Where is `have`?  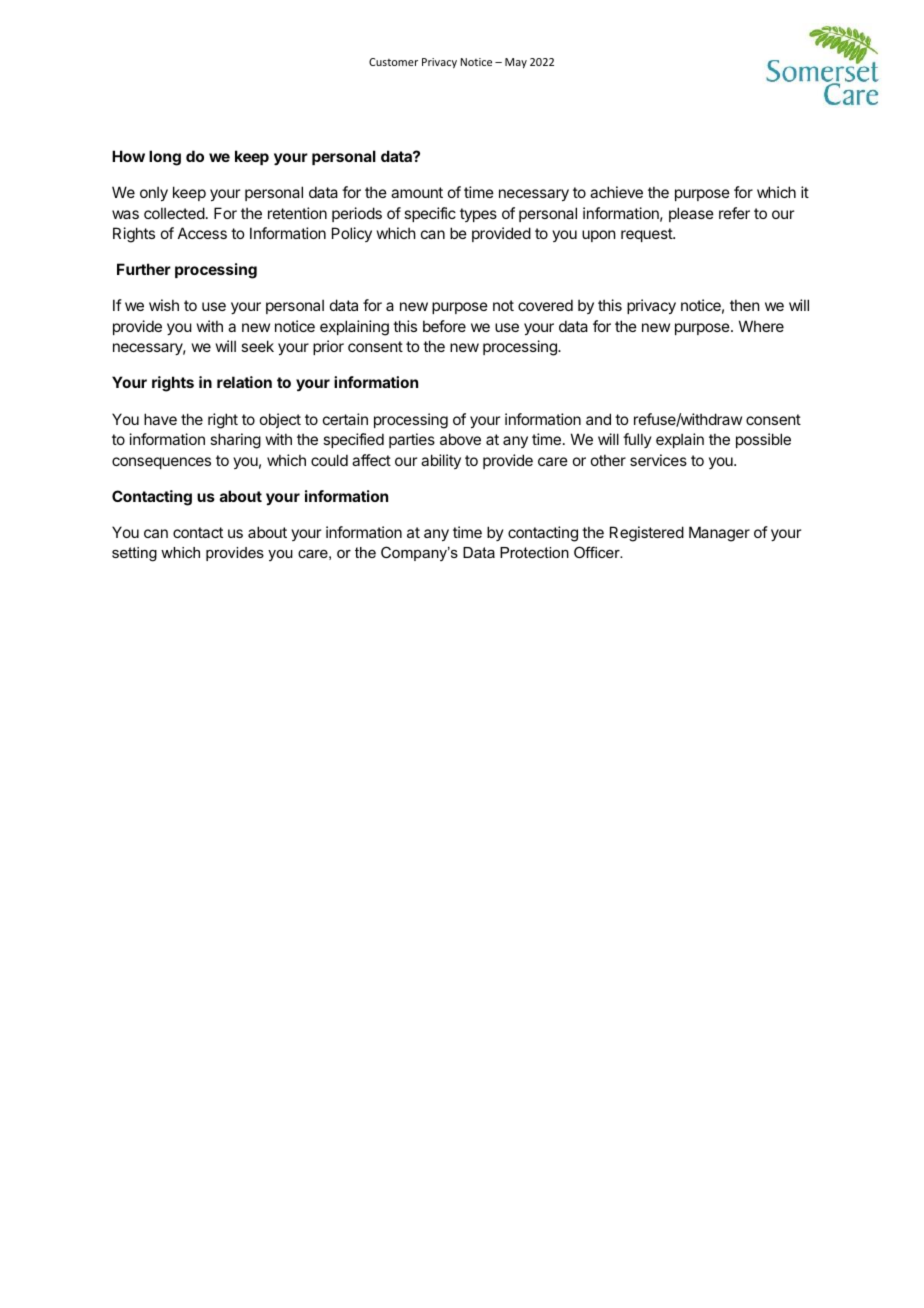
have is located at coordinates (160, 419).
